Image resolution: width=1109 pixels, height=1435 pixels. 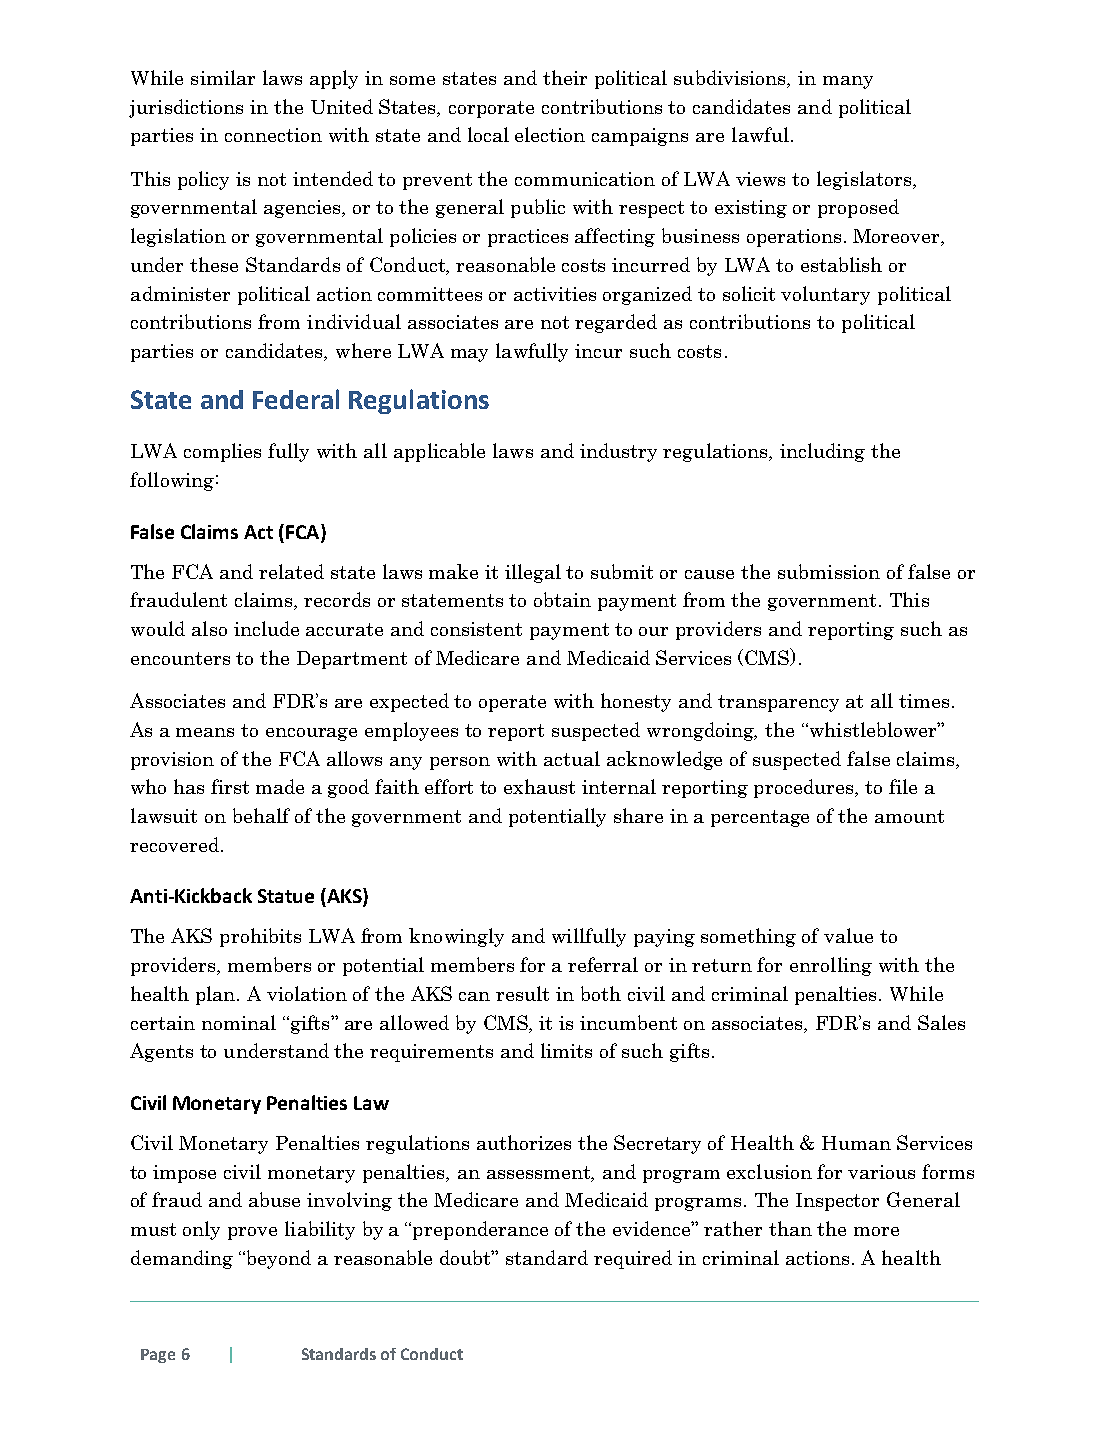 I want to click on operate, so click(x=512, y=703).
